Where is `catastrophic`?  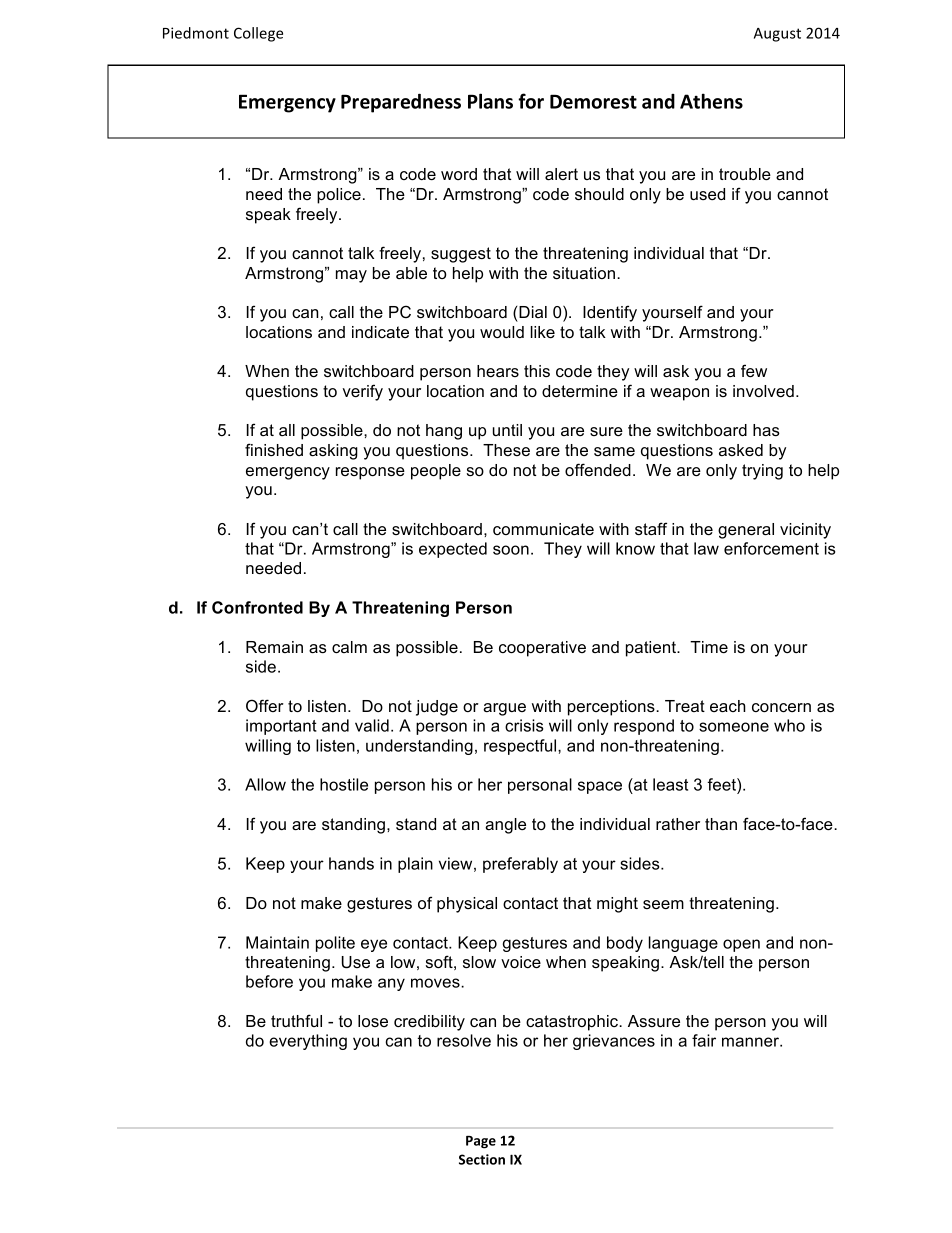
catastrophic is located at coordinates (573, 1023).
